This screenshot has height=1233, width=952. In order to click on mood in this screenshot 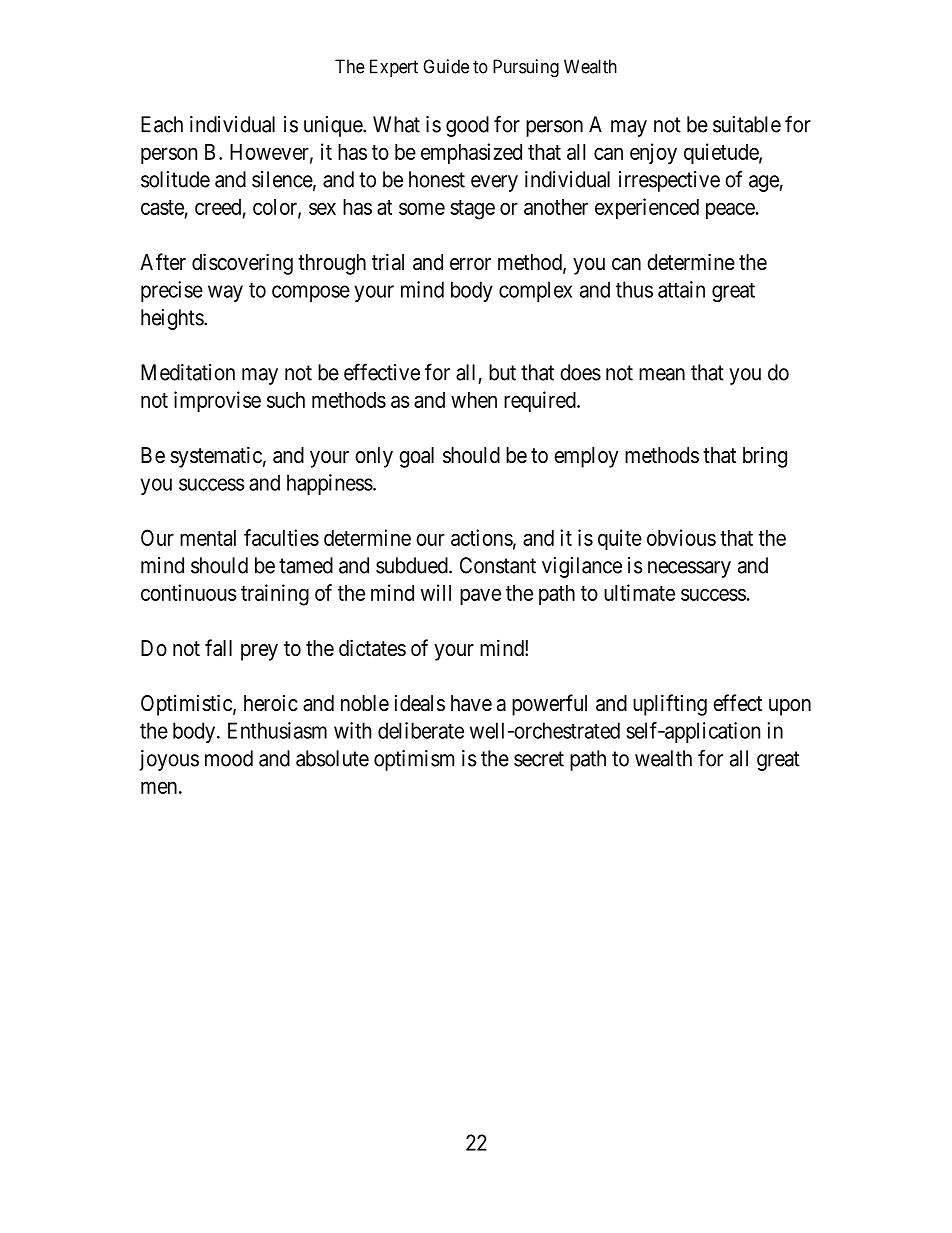, I will do `click(229, 758)`.
